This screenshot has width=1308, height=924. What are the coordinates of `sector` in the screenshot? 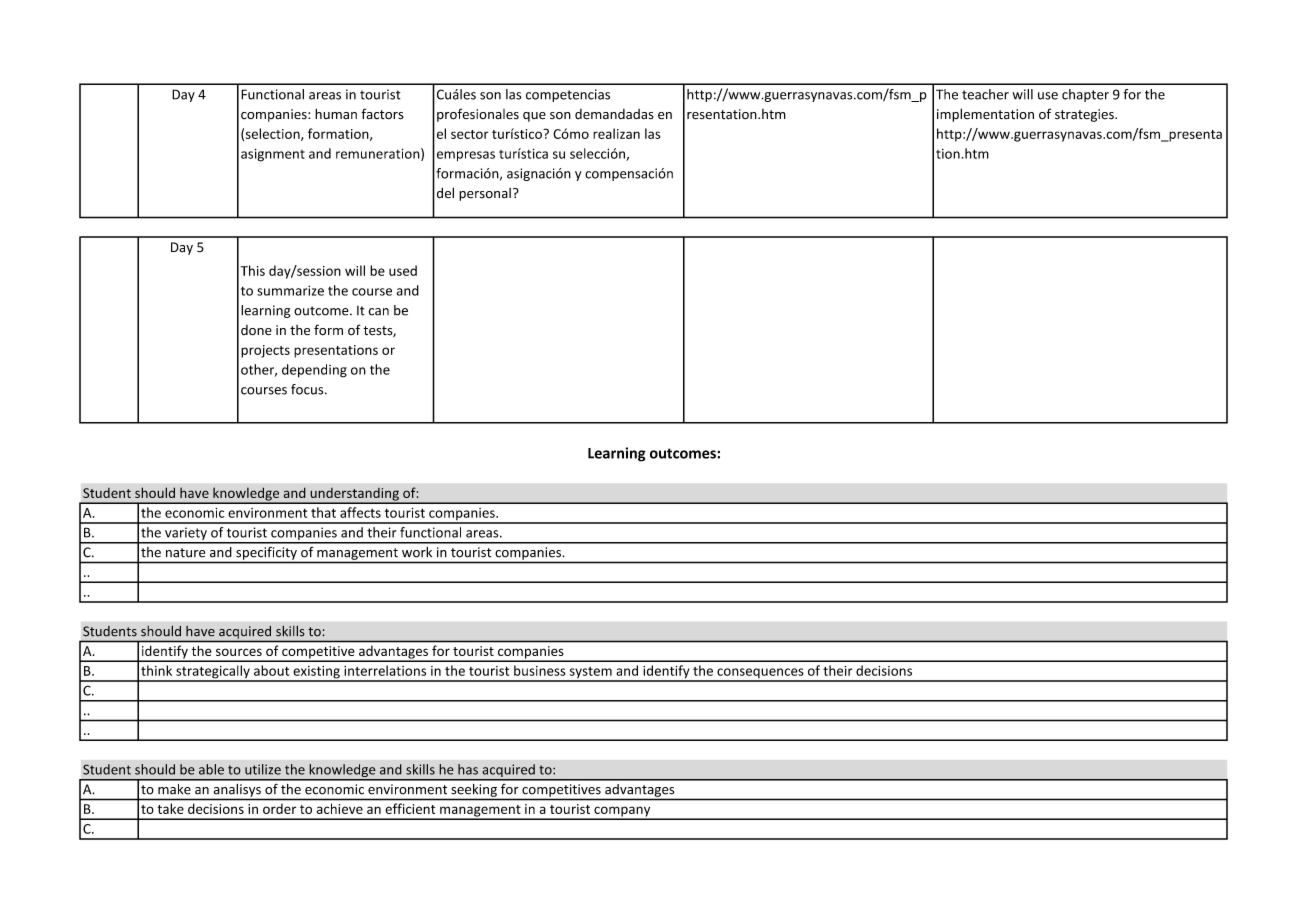 It's located at (470, 134).
